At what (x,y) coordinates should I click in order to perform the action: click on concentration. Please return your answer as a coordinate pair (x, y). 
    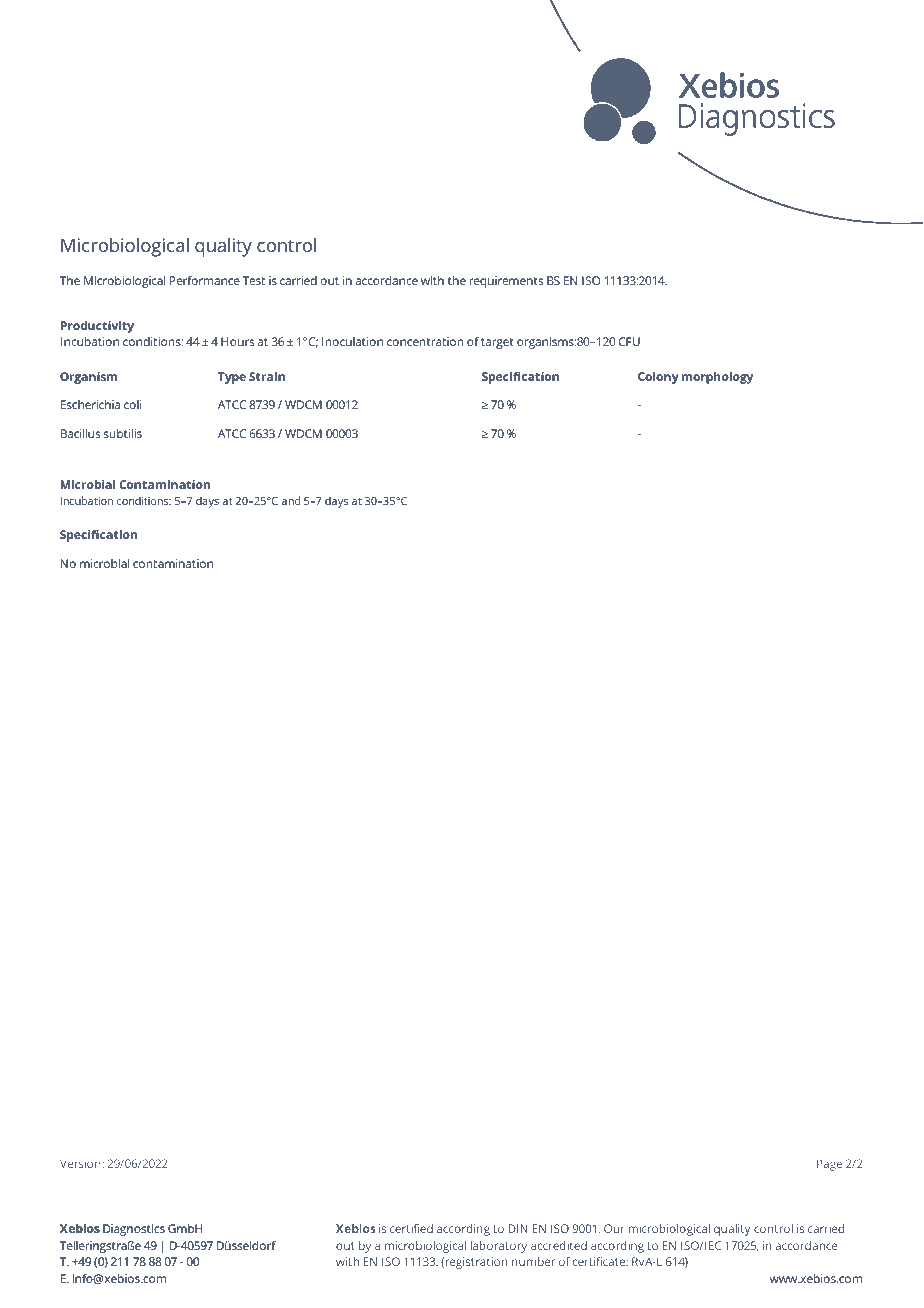
    Looking at the image, I should click on (425, 341).
